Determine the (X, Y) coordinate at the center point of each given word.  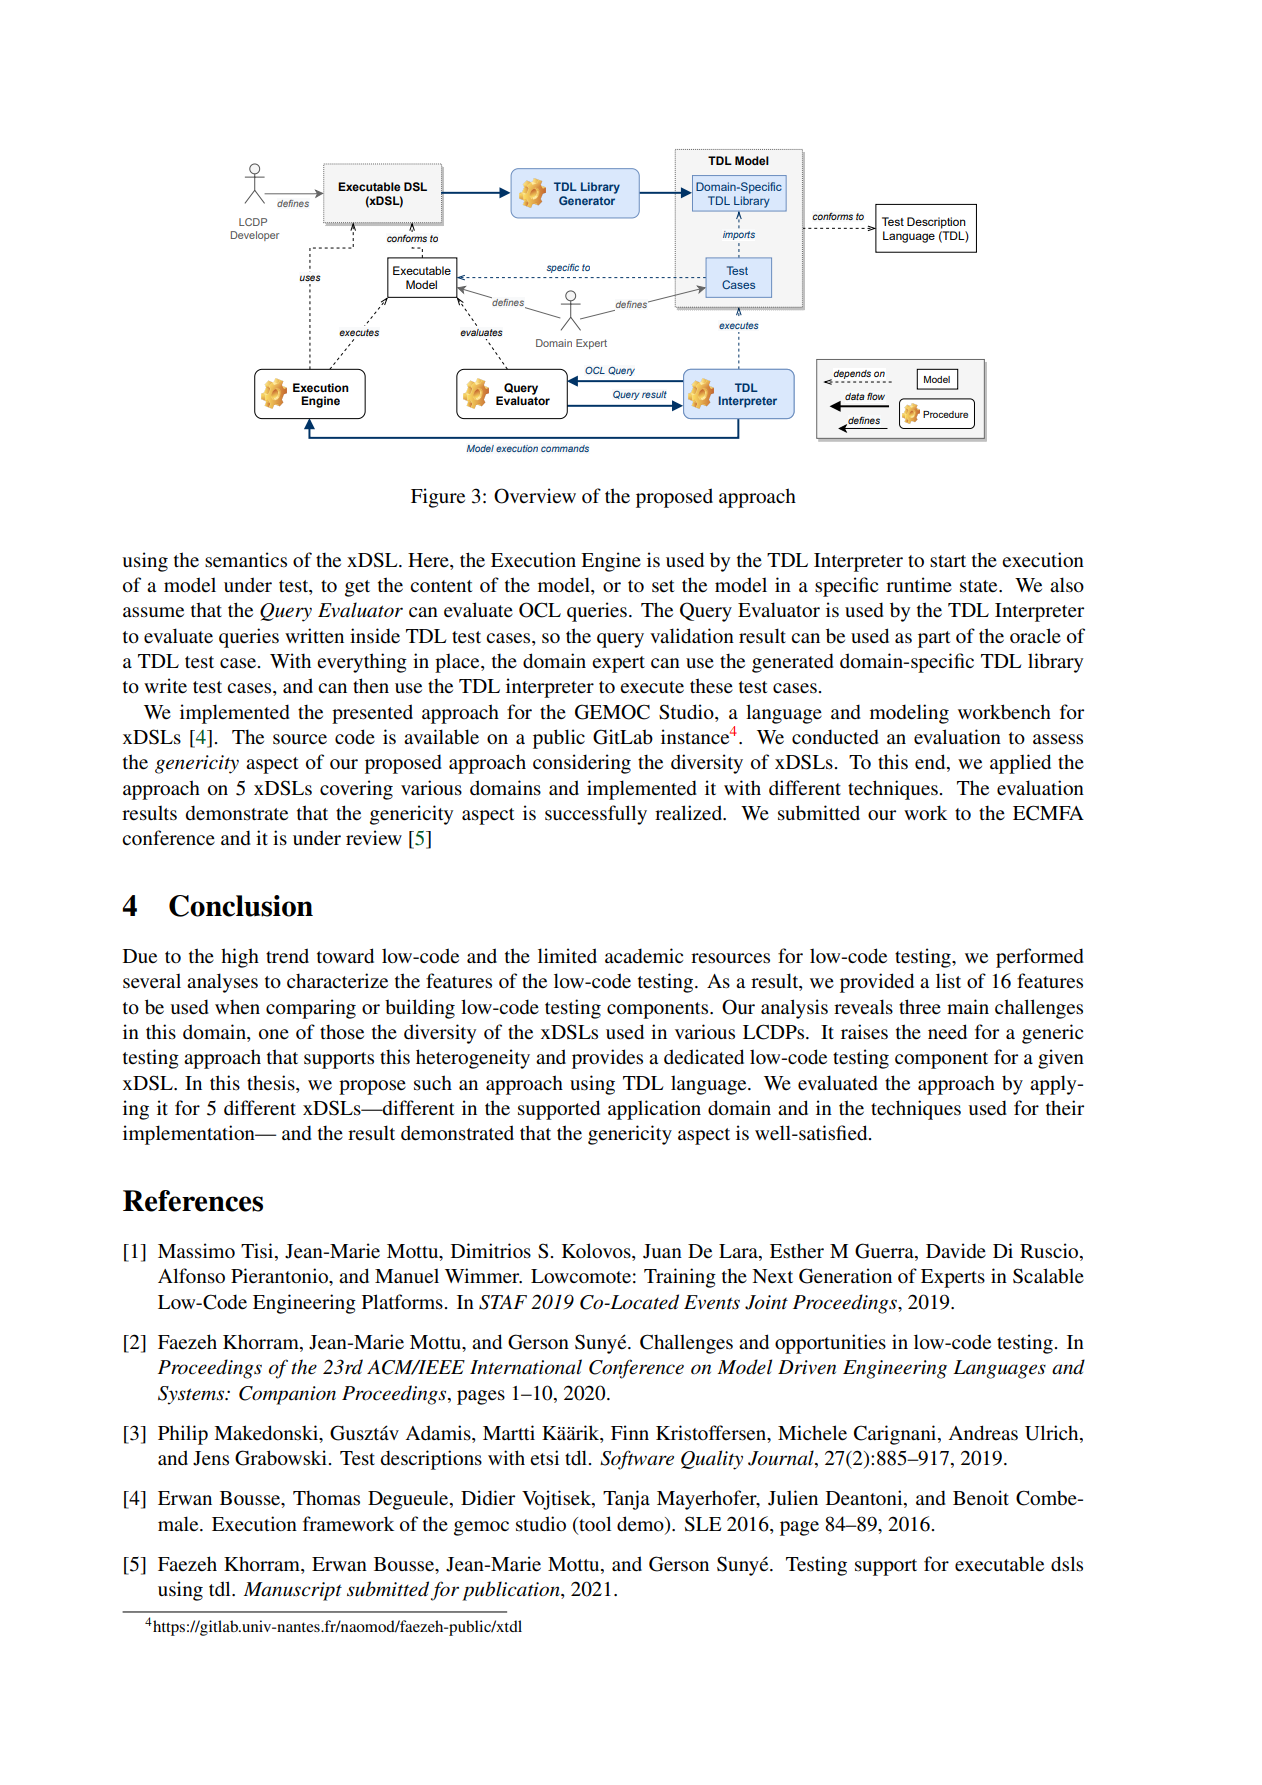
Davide (956, 1250)
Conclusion (241, 906)
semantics (246, 559)
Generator (587, 200)
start (948, 561)
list (948, 981)
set (663, 586)
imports (739, 235)
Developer (255, 236)
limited (567, 956)
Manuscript (293, 1591)
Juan (662, 1251)
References (193, 1201)
